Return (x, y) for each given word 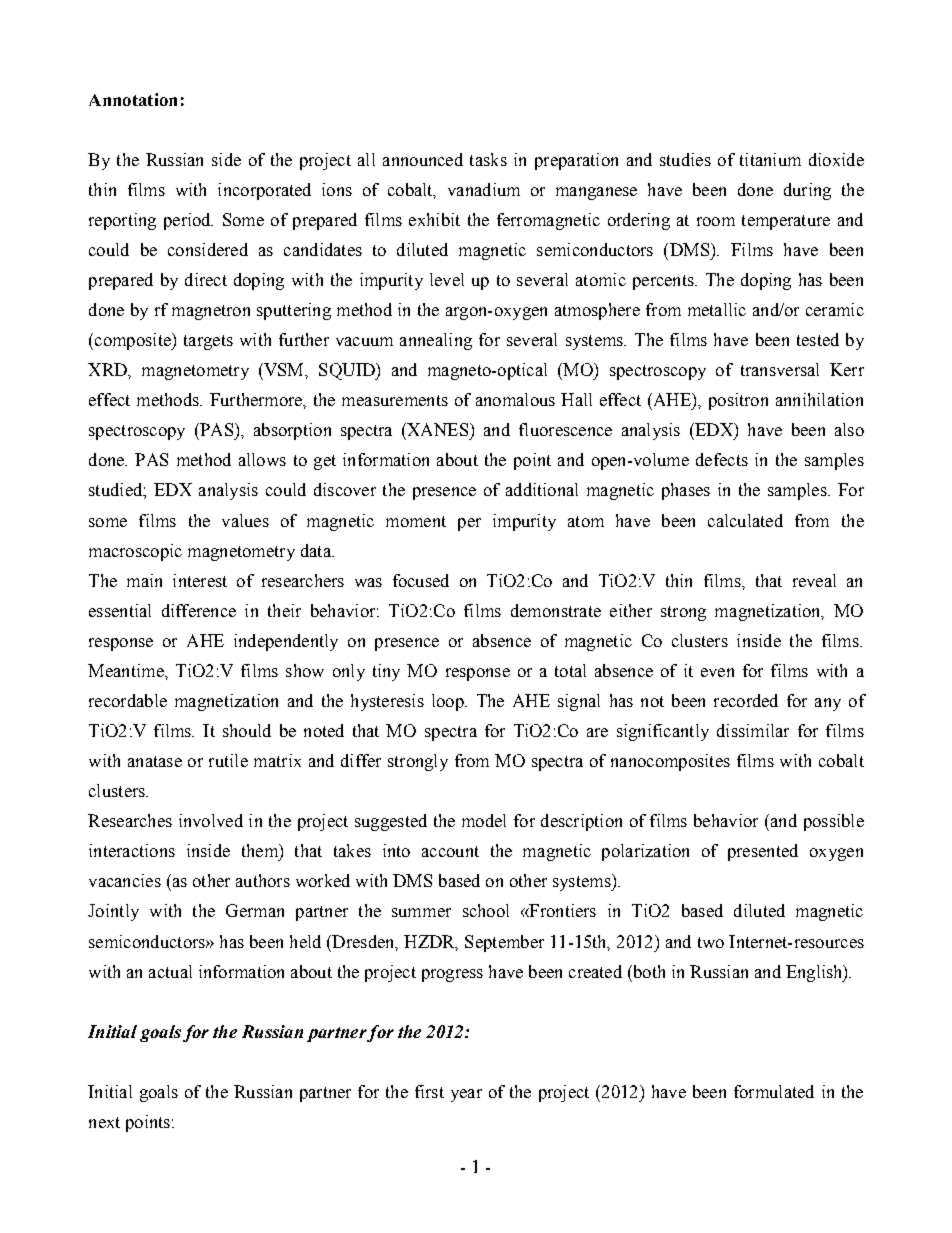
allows (262, 459)
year (466, 1095)
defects (722, 459)
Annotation (133, 99)
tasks (488, 159)
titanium (770, 159)
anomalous (515, 399)
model (484, 820)
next (104, 1122)
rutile (228, 760)
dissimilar (753, 730)
